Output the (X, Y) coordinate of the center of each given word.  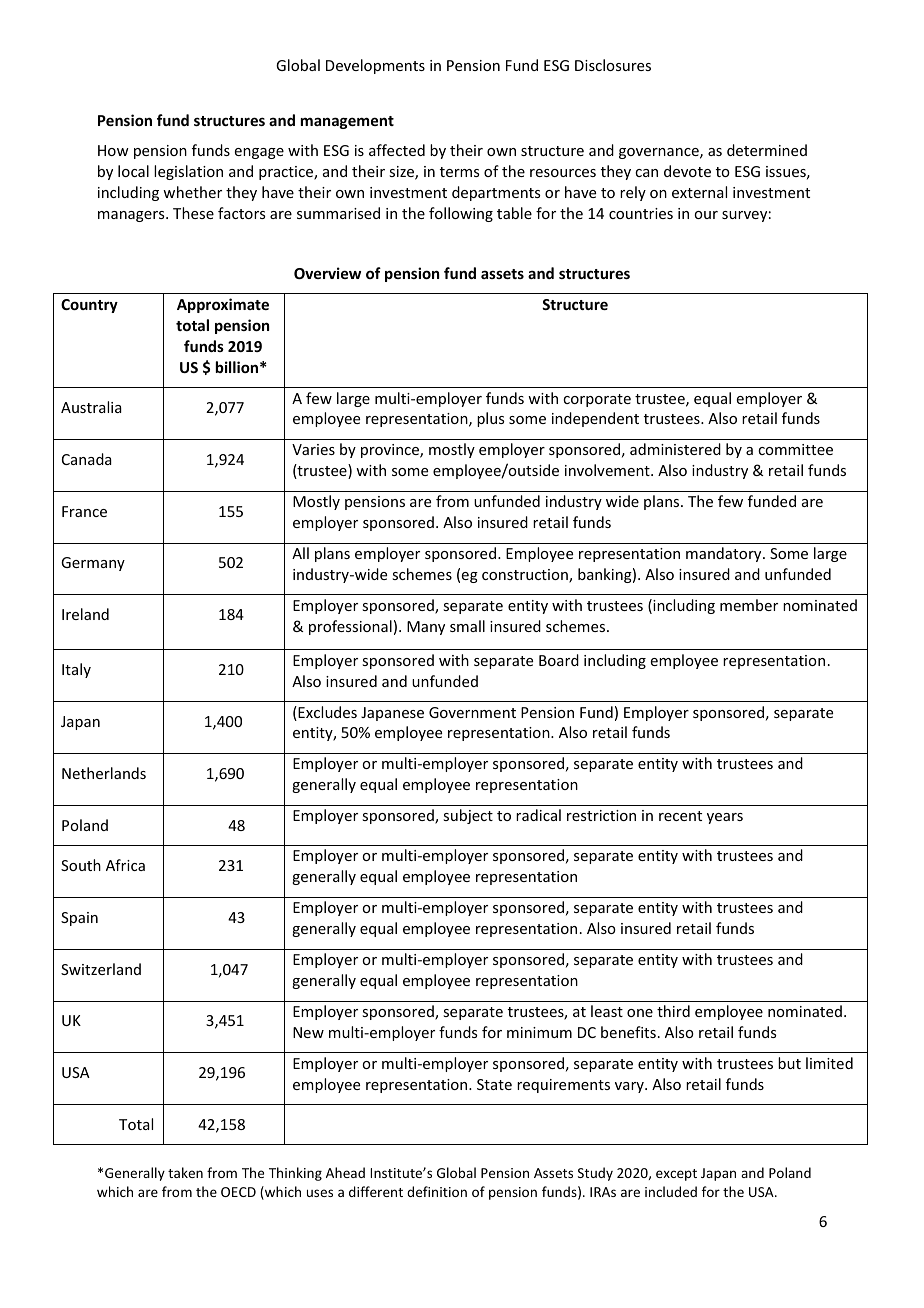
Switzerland (101, 969)
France (84, 511)
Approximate (223, 305)
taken (185, 1172)
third (673, 1011)
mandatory (725, 554)
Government (472, 712)
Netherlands (104, 773)
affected (397, 150)
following (461, 214)
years (725, 818)
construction (526, 576)
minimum (539, 1032)
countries (641, 213)
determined (767, 150)
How (113, 150)
